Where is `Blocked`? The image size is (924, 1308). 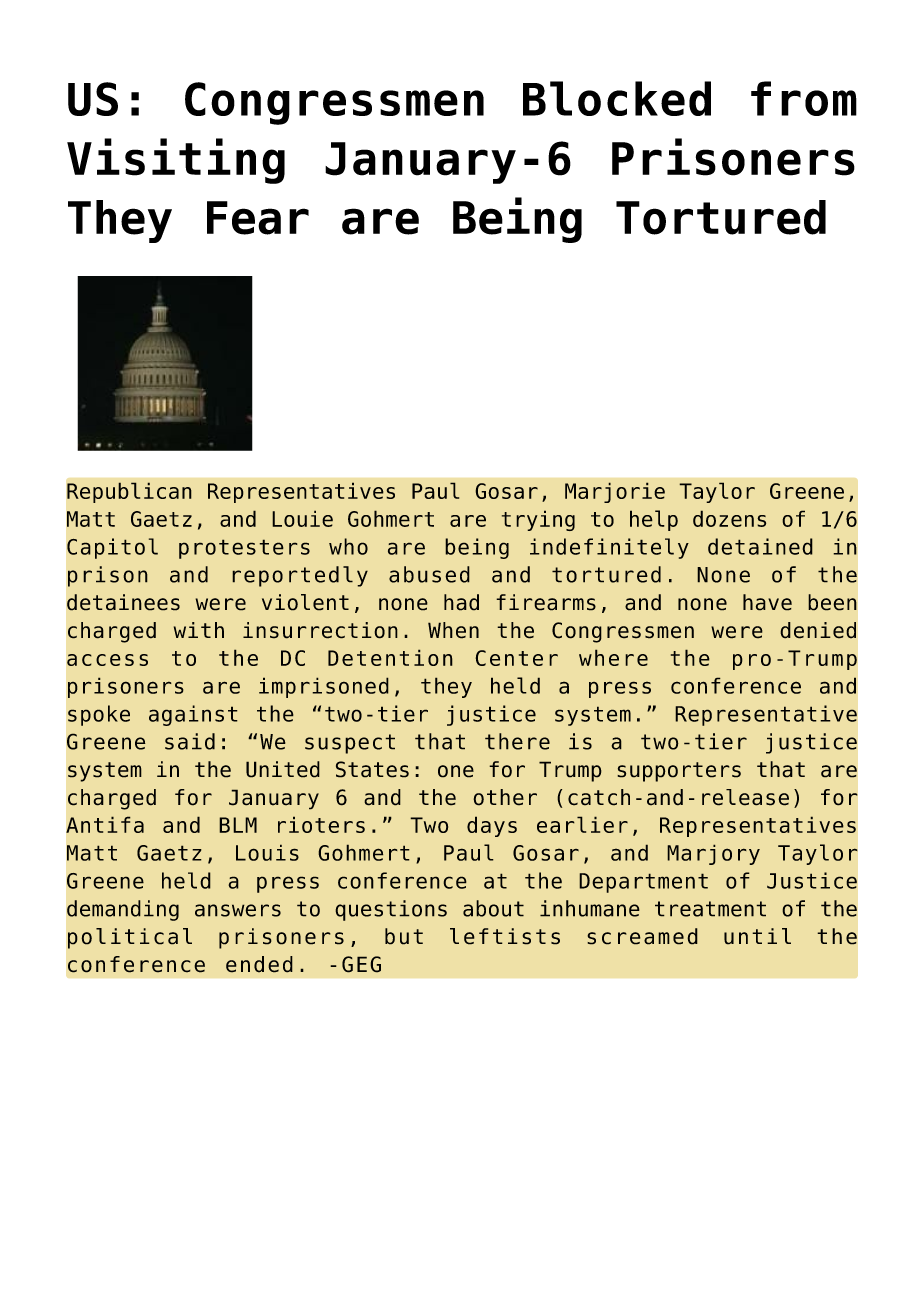
Blocked is located at coordinates (617, 98).
